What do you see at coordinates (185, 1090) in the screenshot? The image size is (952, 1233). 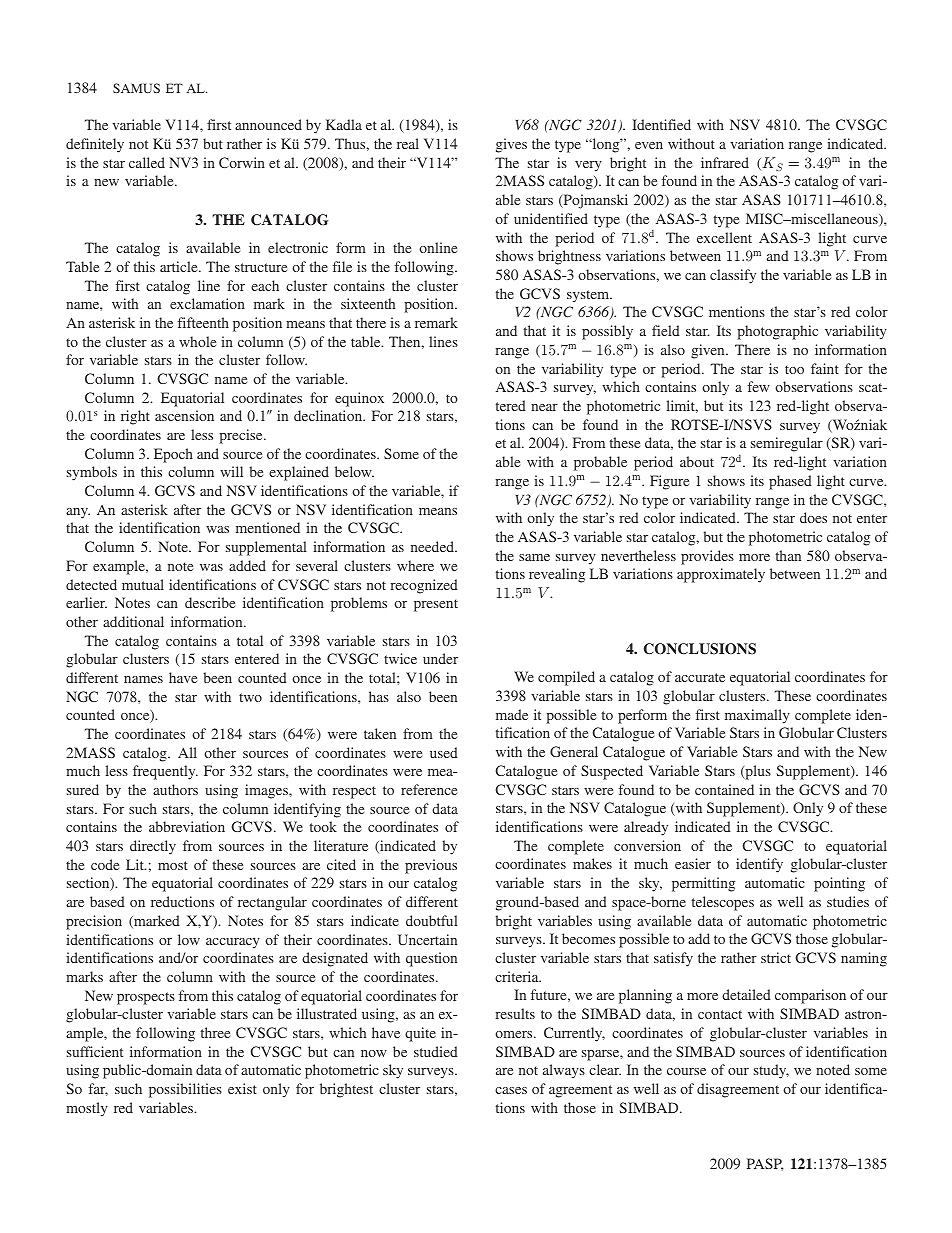 I see `possibilities` at bounding box center [185, 1090].
